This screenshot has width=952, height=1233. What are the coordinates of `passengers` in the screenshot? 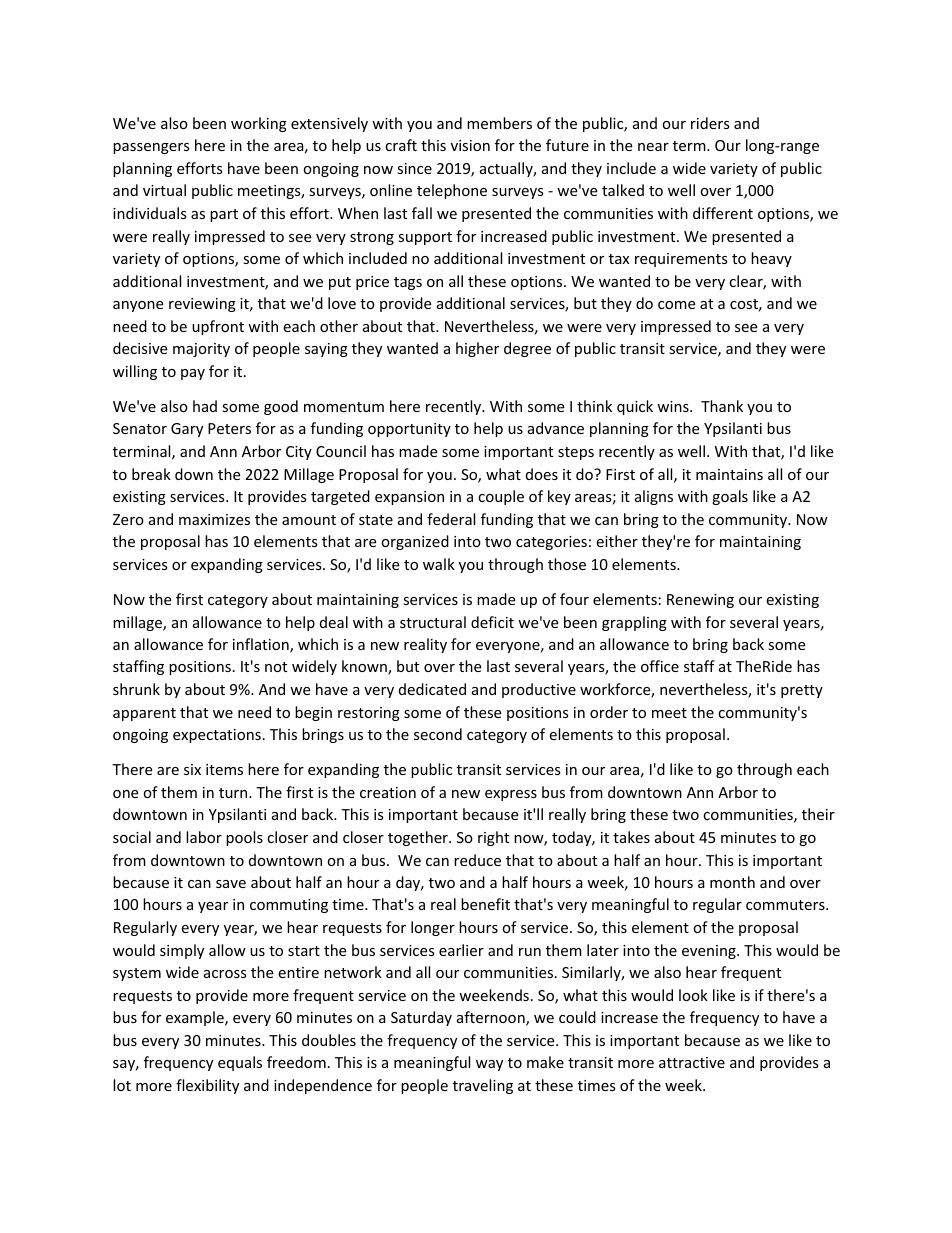 It's located at (151, 148).
